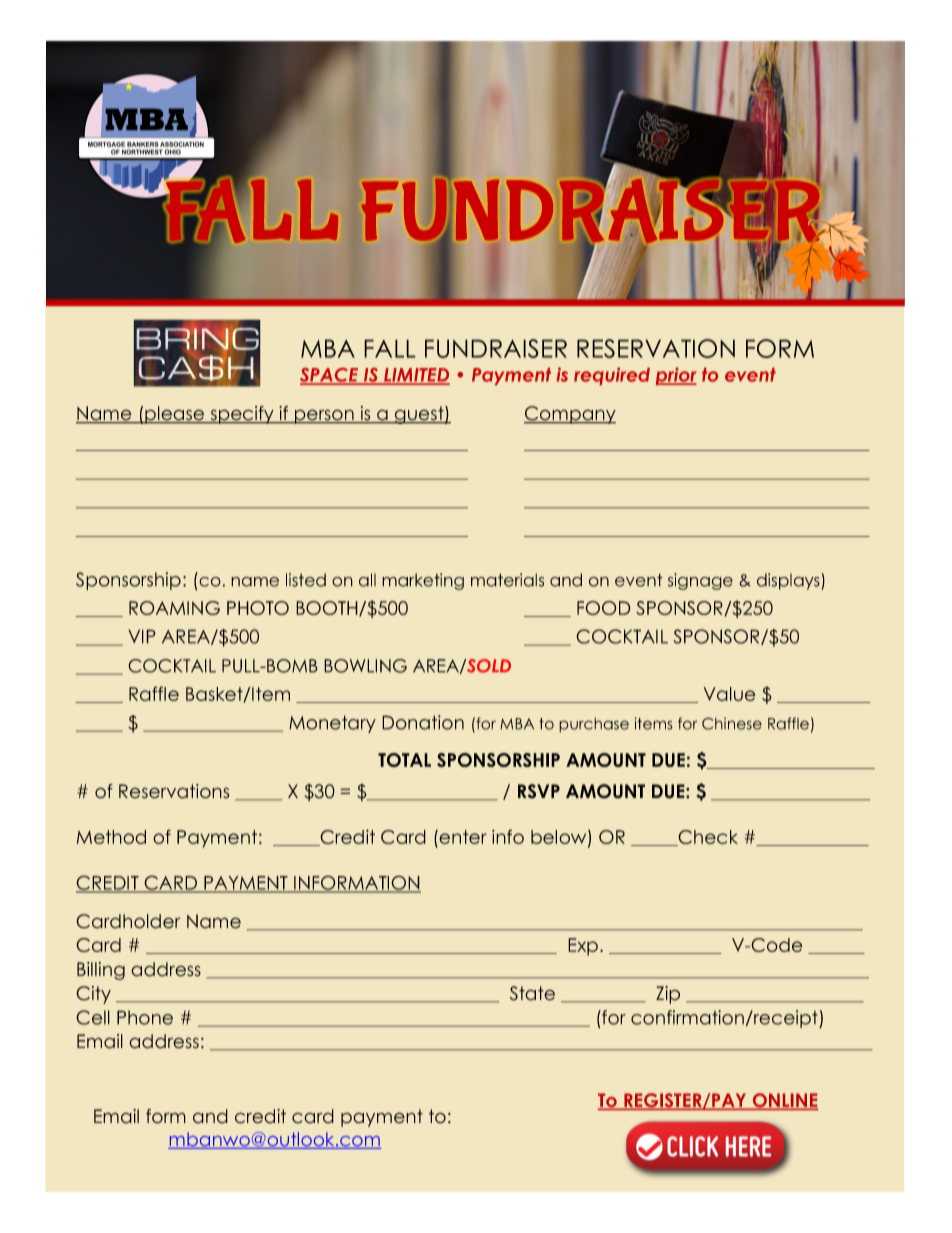  I want to click on ONLINE, so click(784, 1101).
